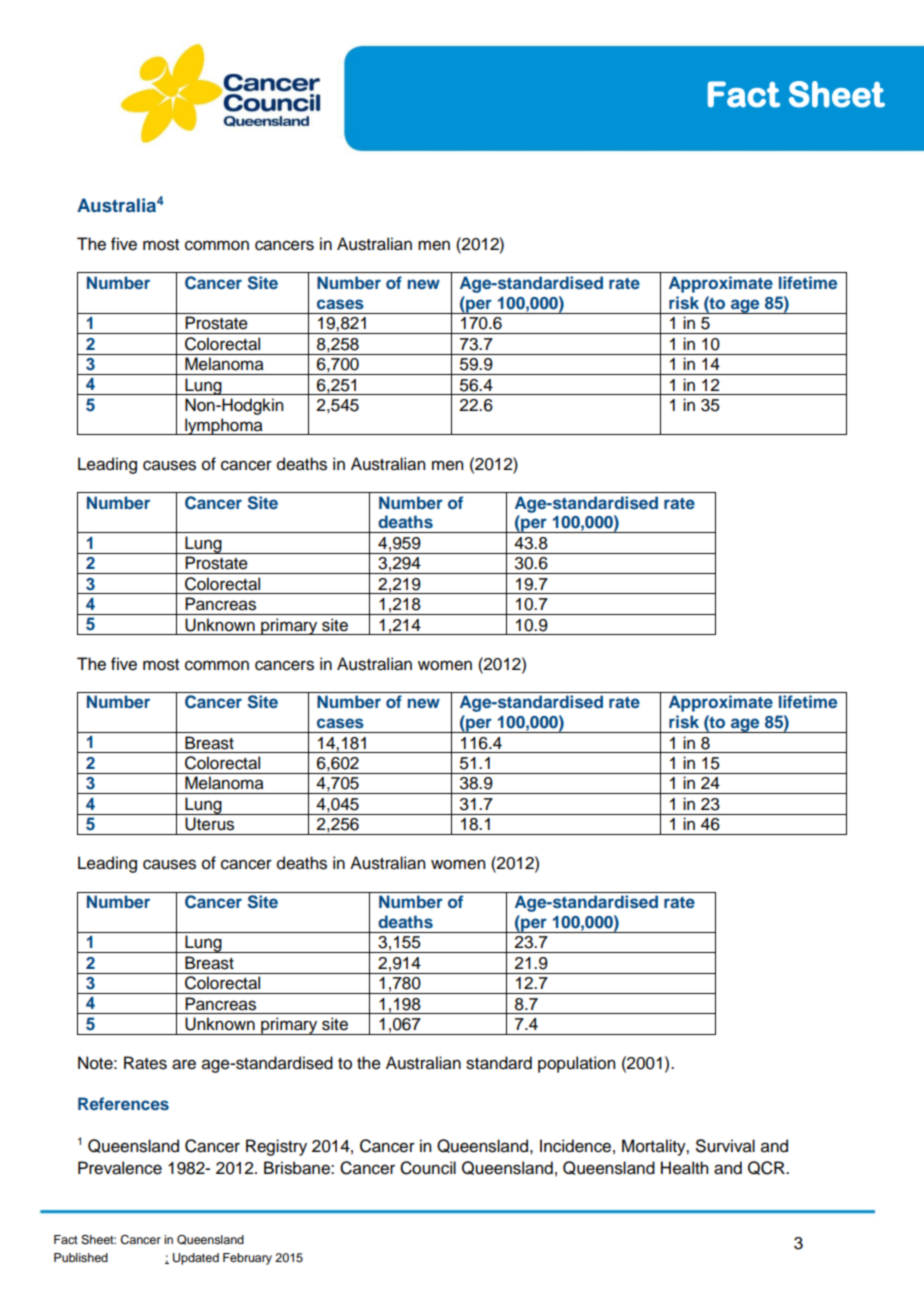  I want to click on Prevalence, so click(120, 1168).
